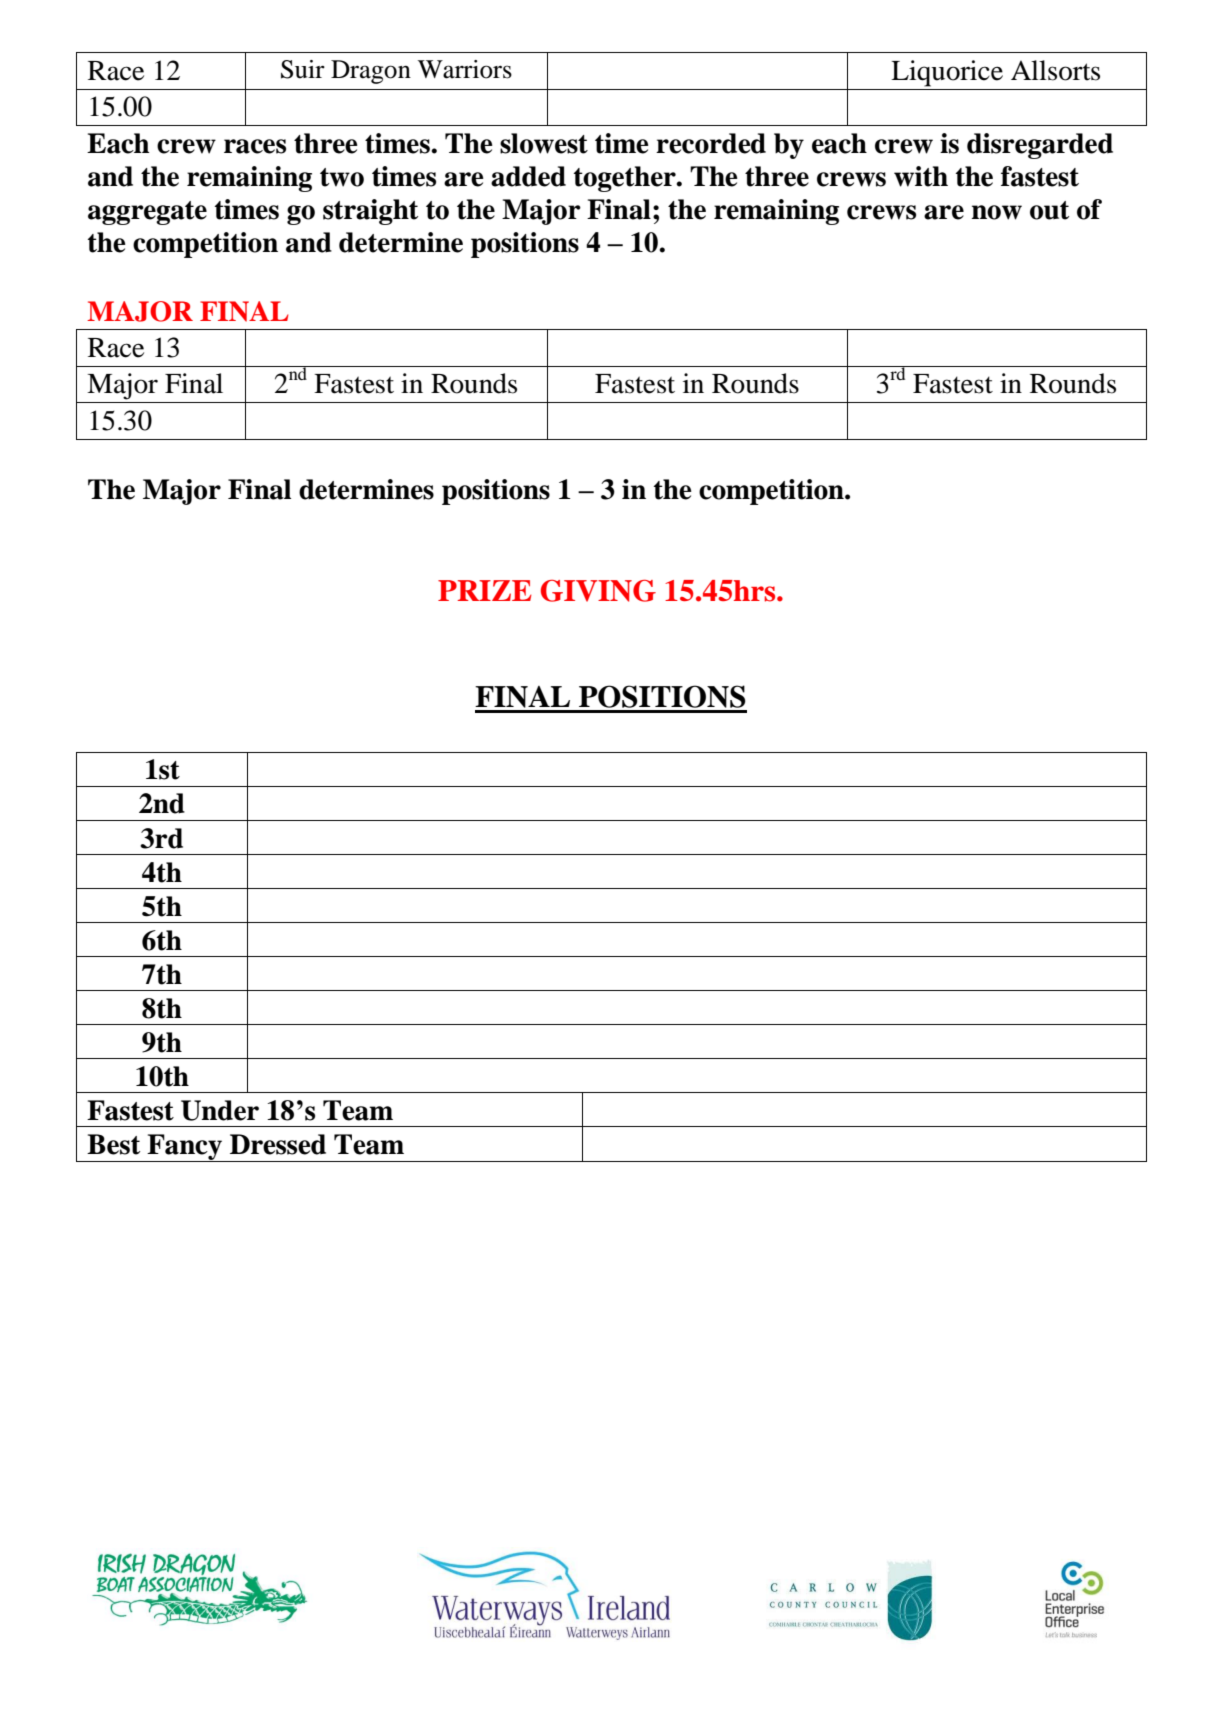 Image resolution: width=1222 pixels, height=1729 pixels. What do you see at coordinates (370, 212) in the page?
I see `straight` at bounding box center [370, 212].
